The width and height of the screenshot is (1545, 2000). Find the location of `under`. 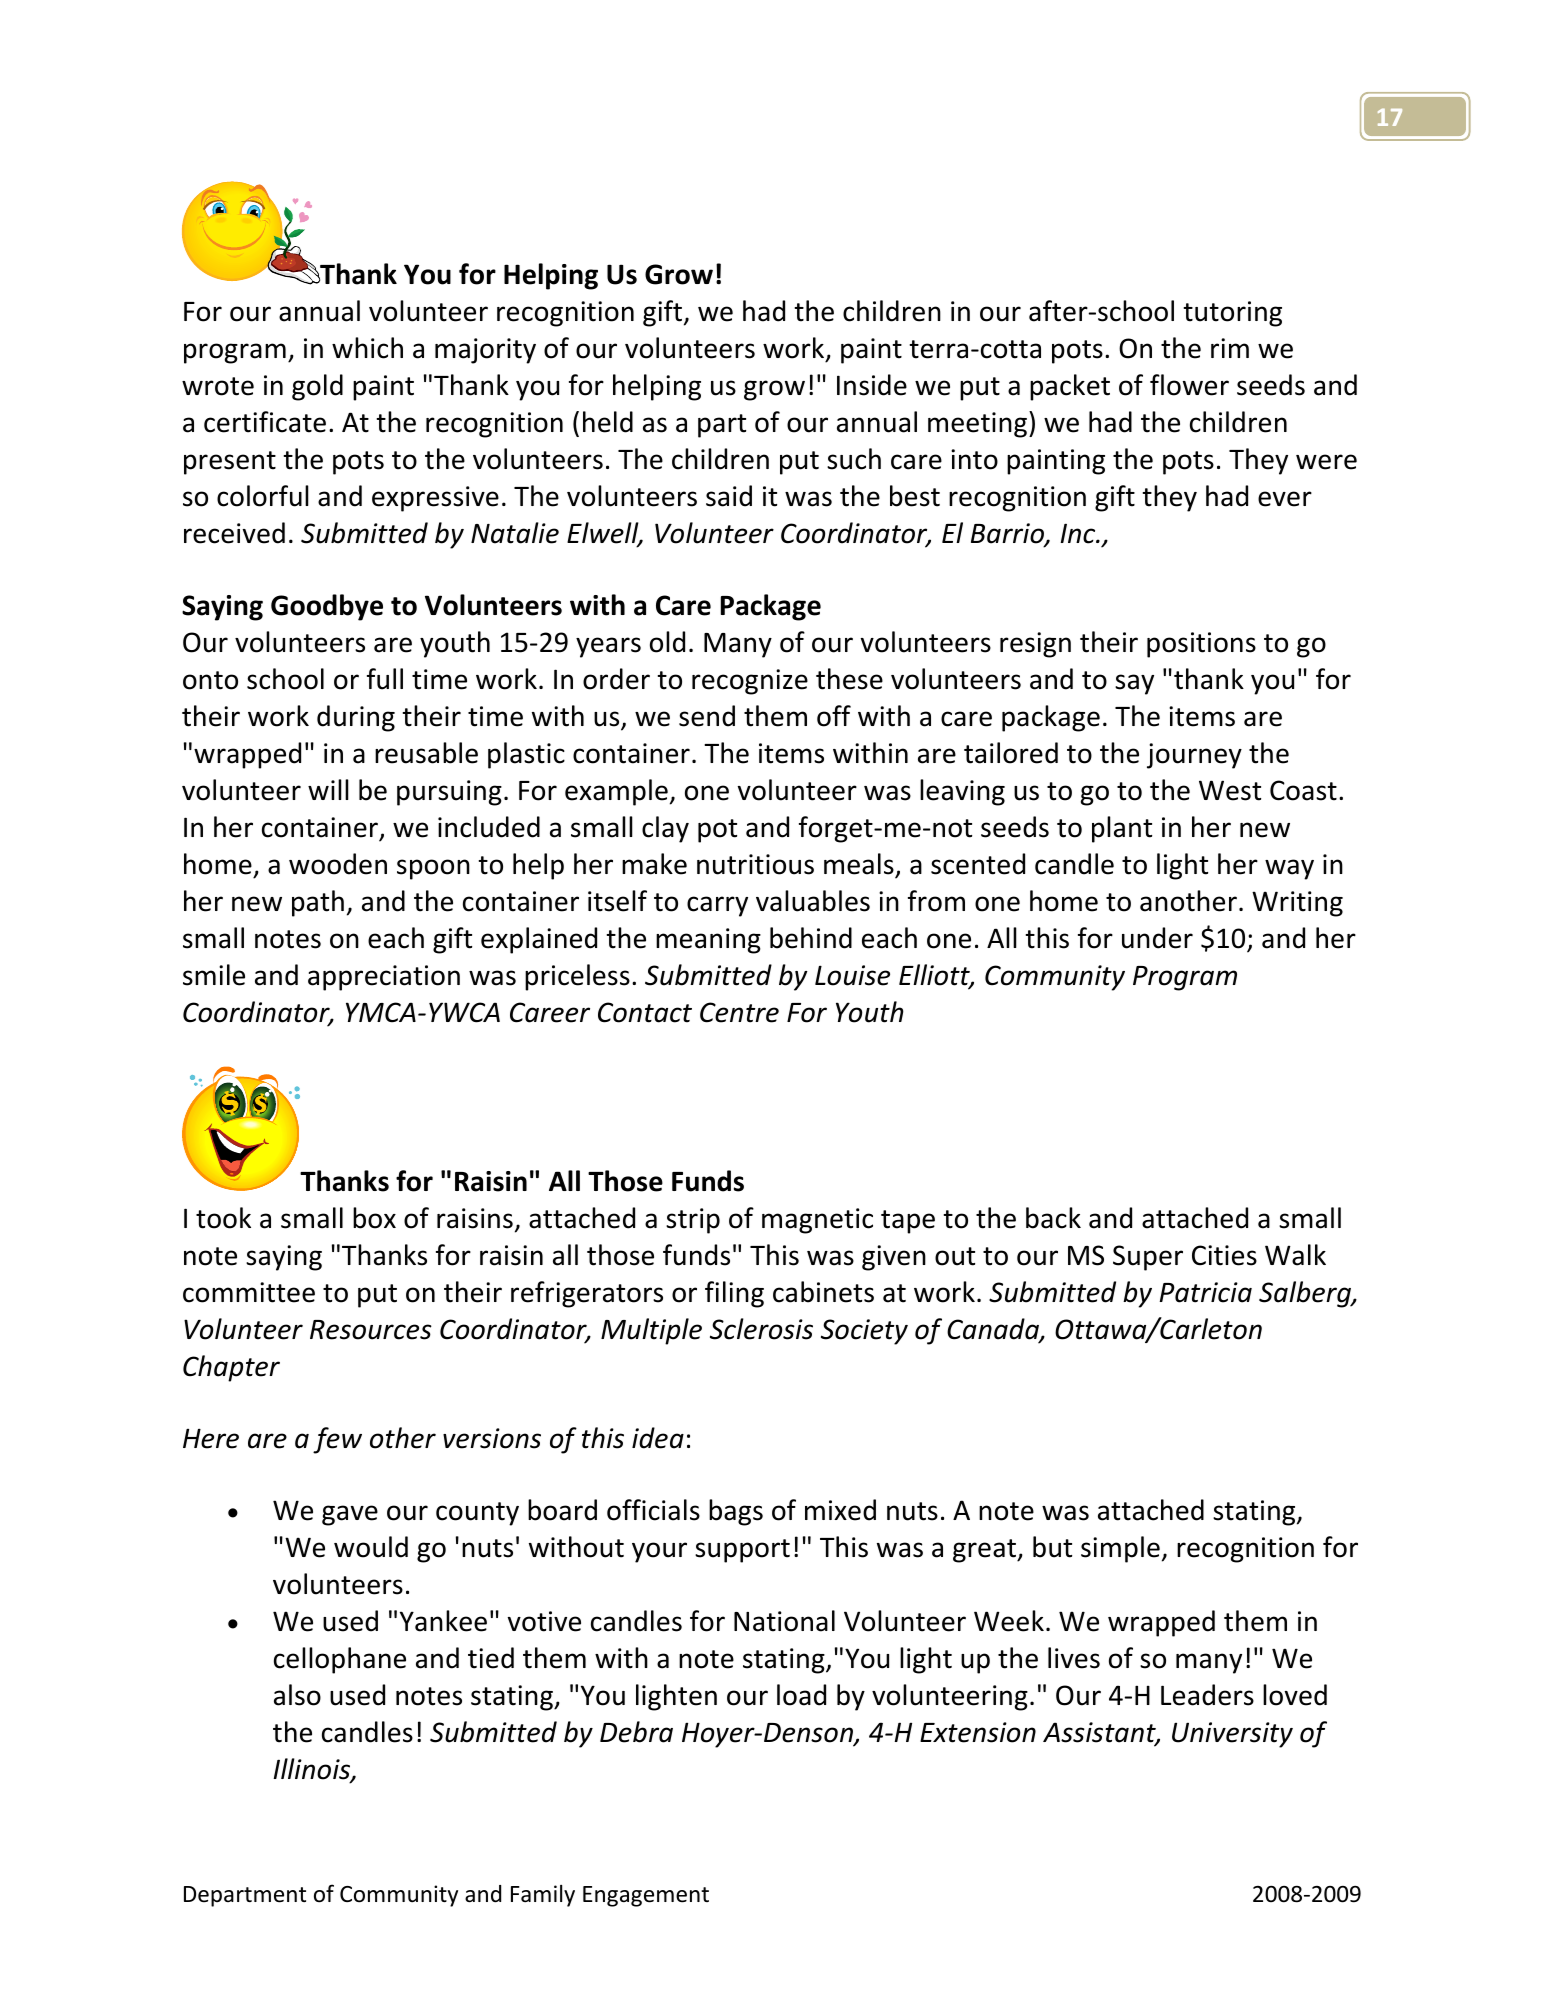

under is located at coordinates (1157, 938).
